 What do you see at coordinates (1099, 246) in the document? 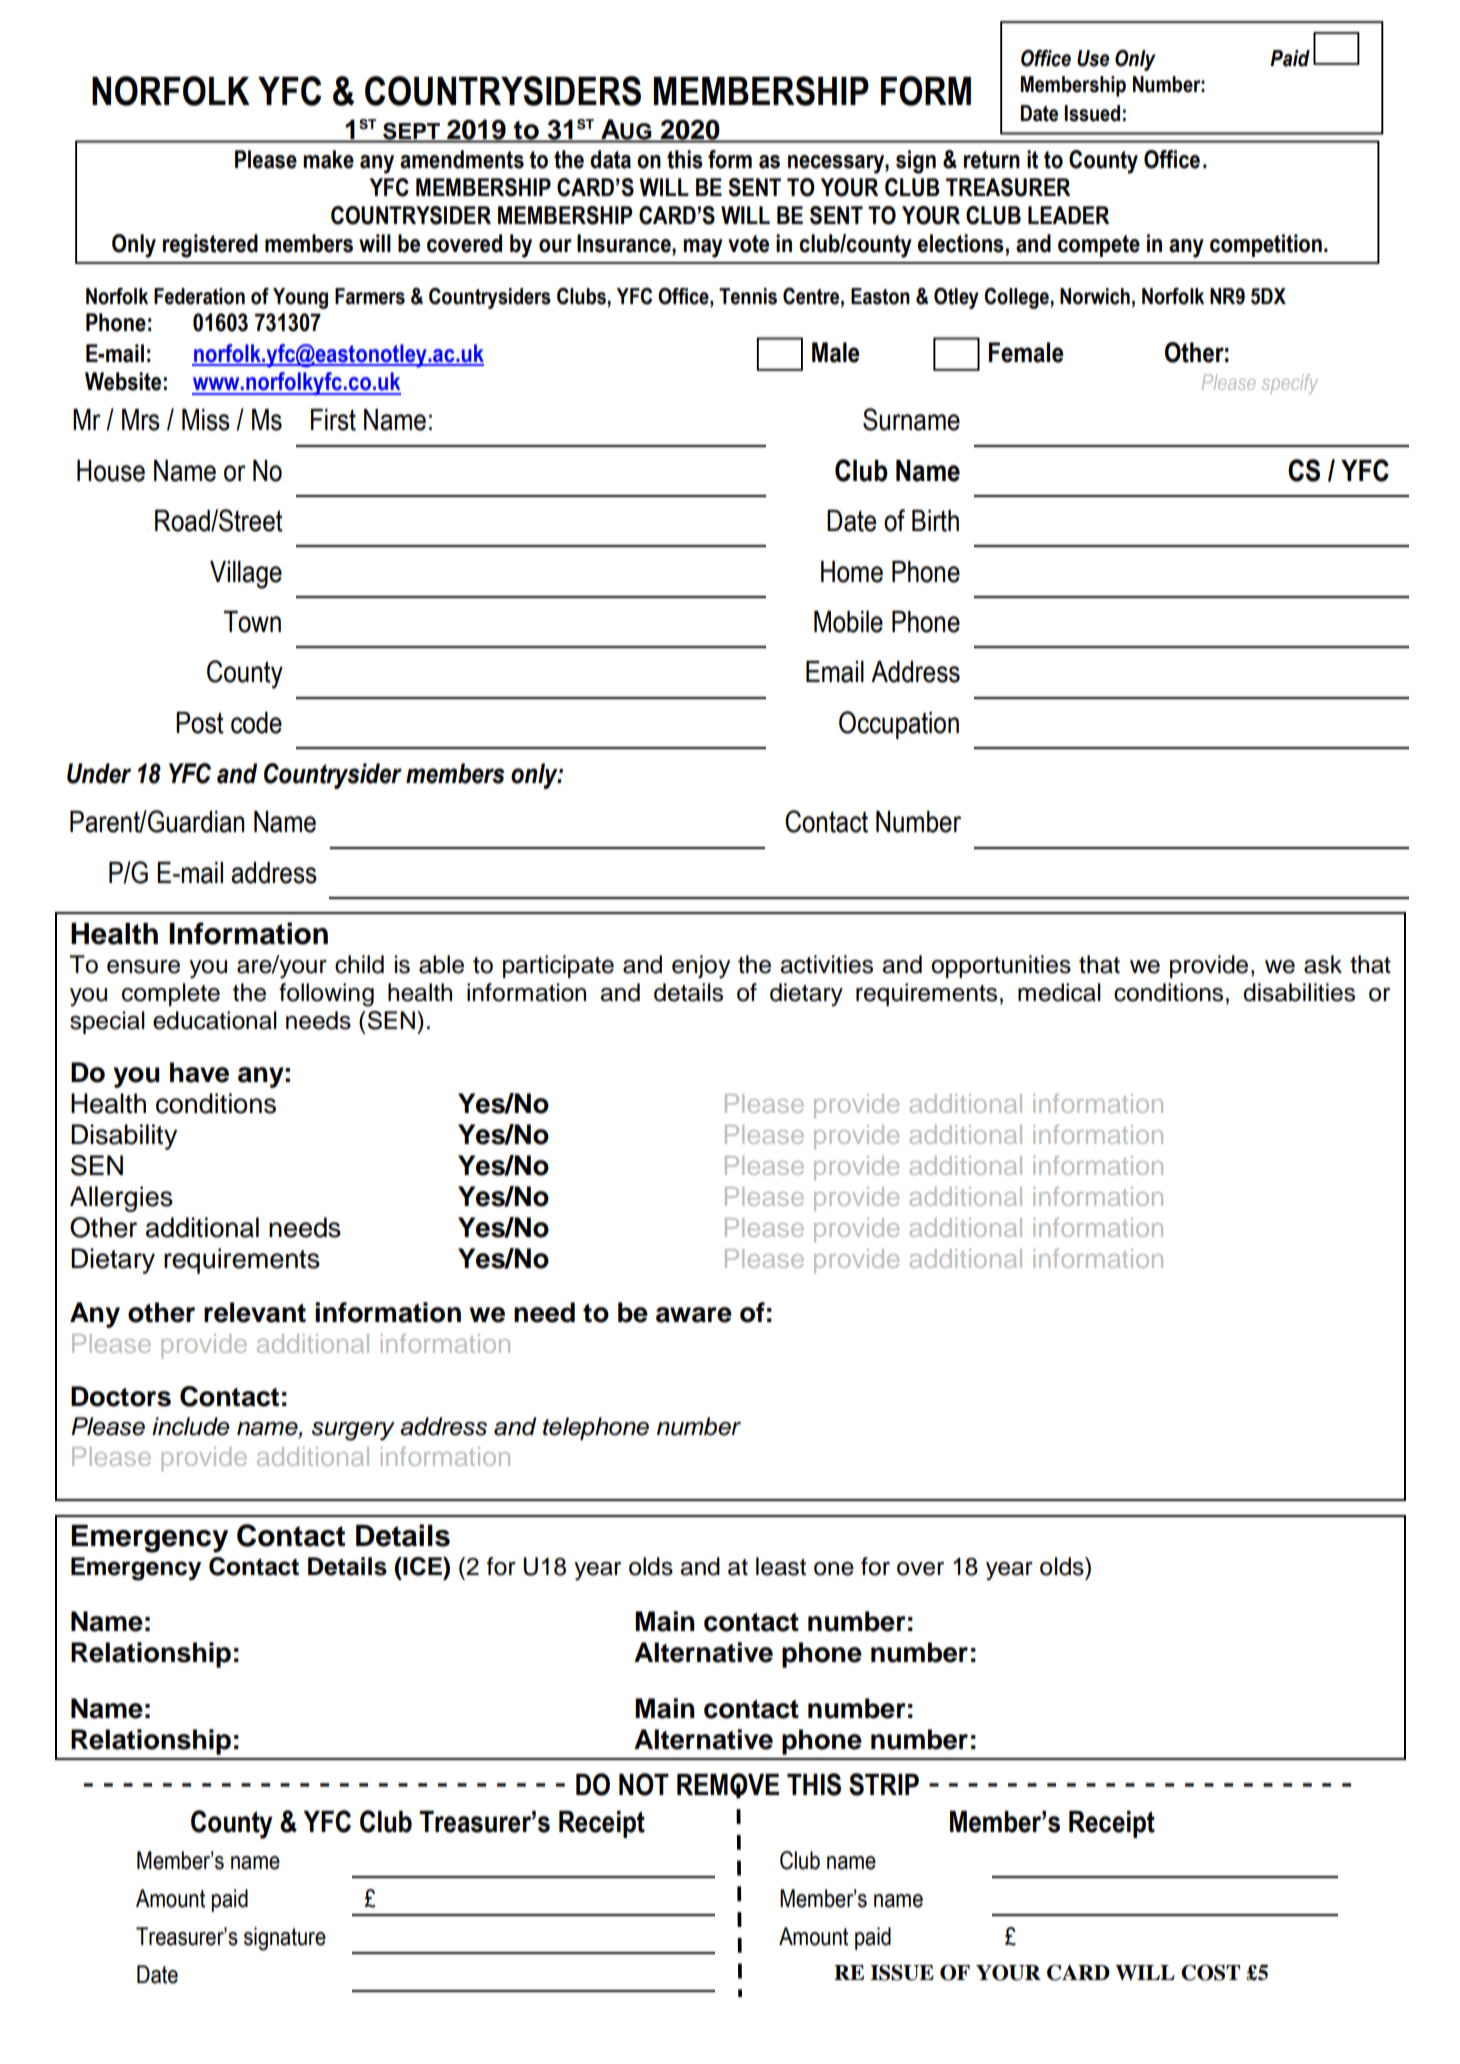
I see `compete` at bounding box center [1099, 246].
